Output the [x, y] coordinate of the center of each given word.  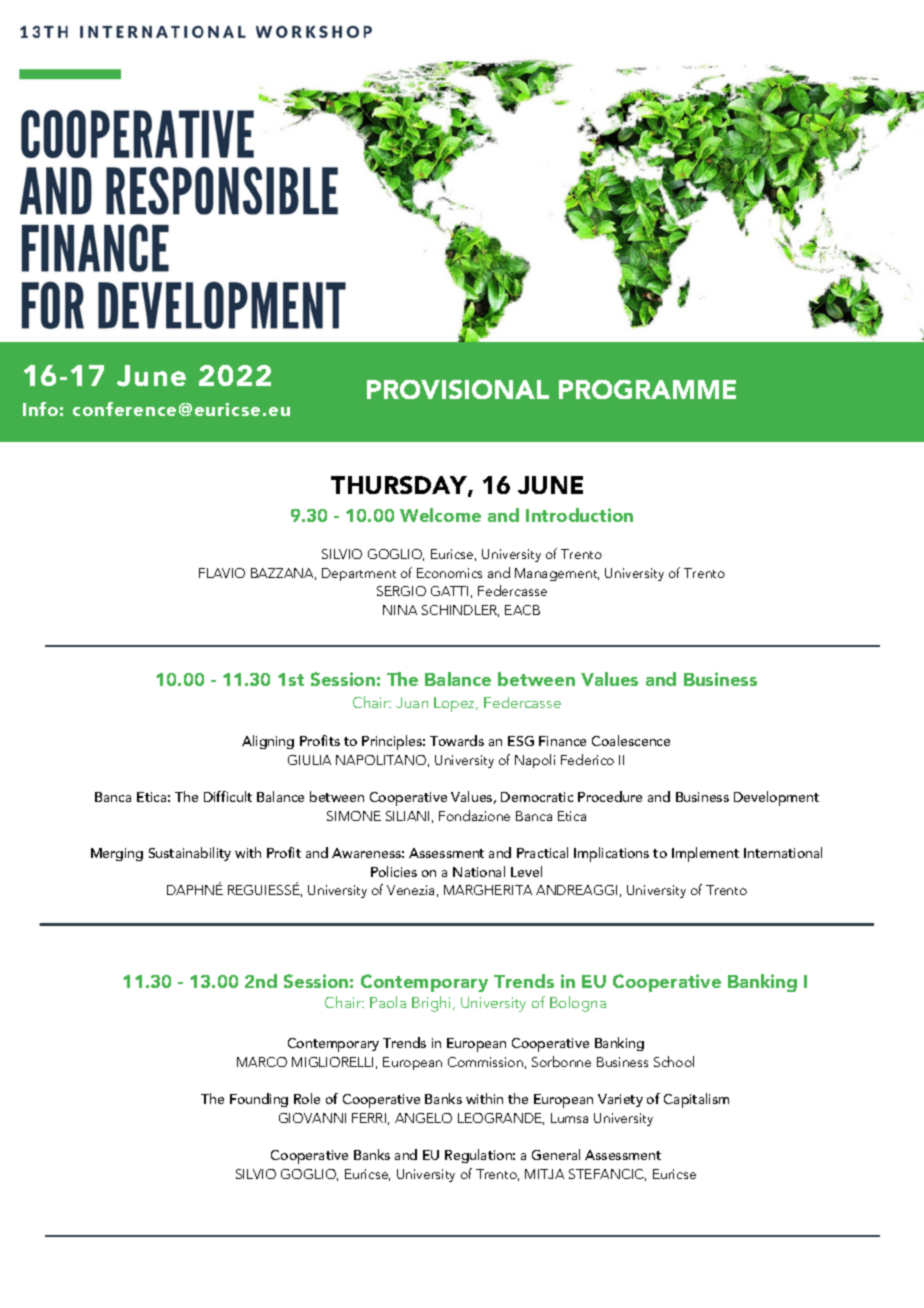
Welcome [440, 515]
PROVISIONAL [458, 389]
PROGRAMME [647, 389]
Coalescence [631, 740]
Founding [259, 1100]
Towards [457, 740]
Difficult [228, 796]
